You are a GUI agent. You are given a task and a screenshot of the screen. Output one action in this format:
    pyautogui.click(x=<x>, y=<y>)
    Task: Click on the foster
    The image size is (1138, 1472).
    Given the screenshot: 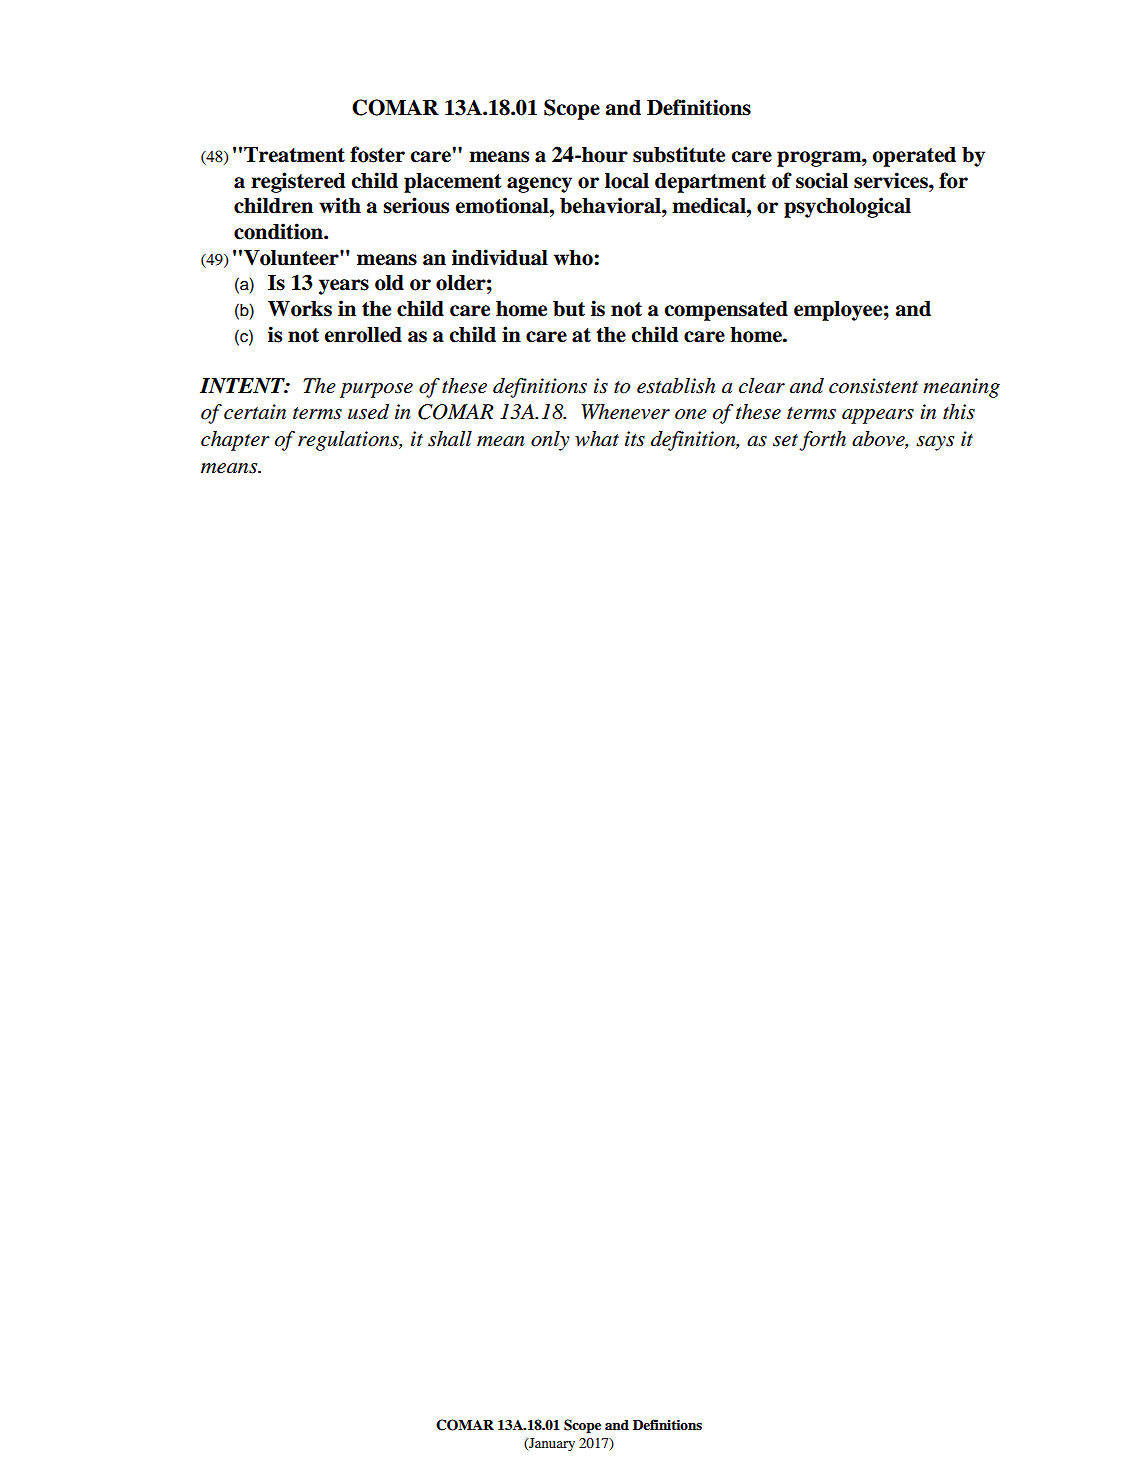 What is the action you would take?
    pyautogui.click(x=377, y=154)
